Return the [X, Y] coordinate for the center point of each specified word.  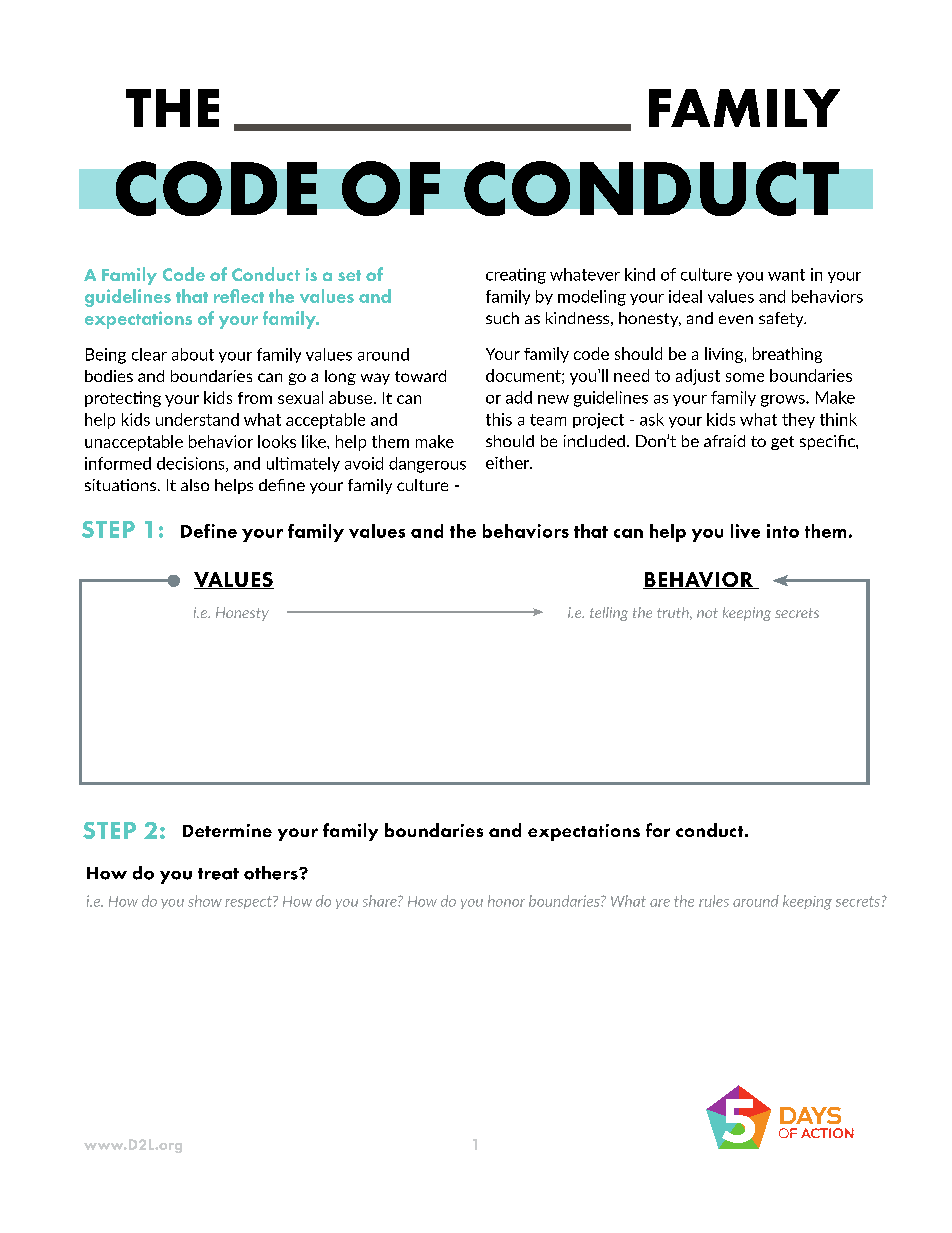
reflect [239, 296]
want [786, 275]
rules [714, 901]
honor [506, 901]
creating [516, 276]
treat [218, 874]
